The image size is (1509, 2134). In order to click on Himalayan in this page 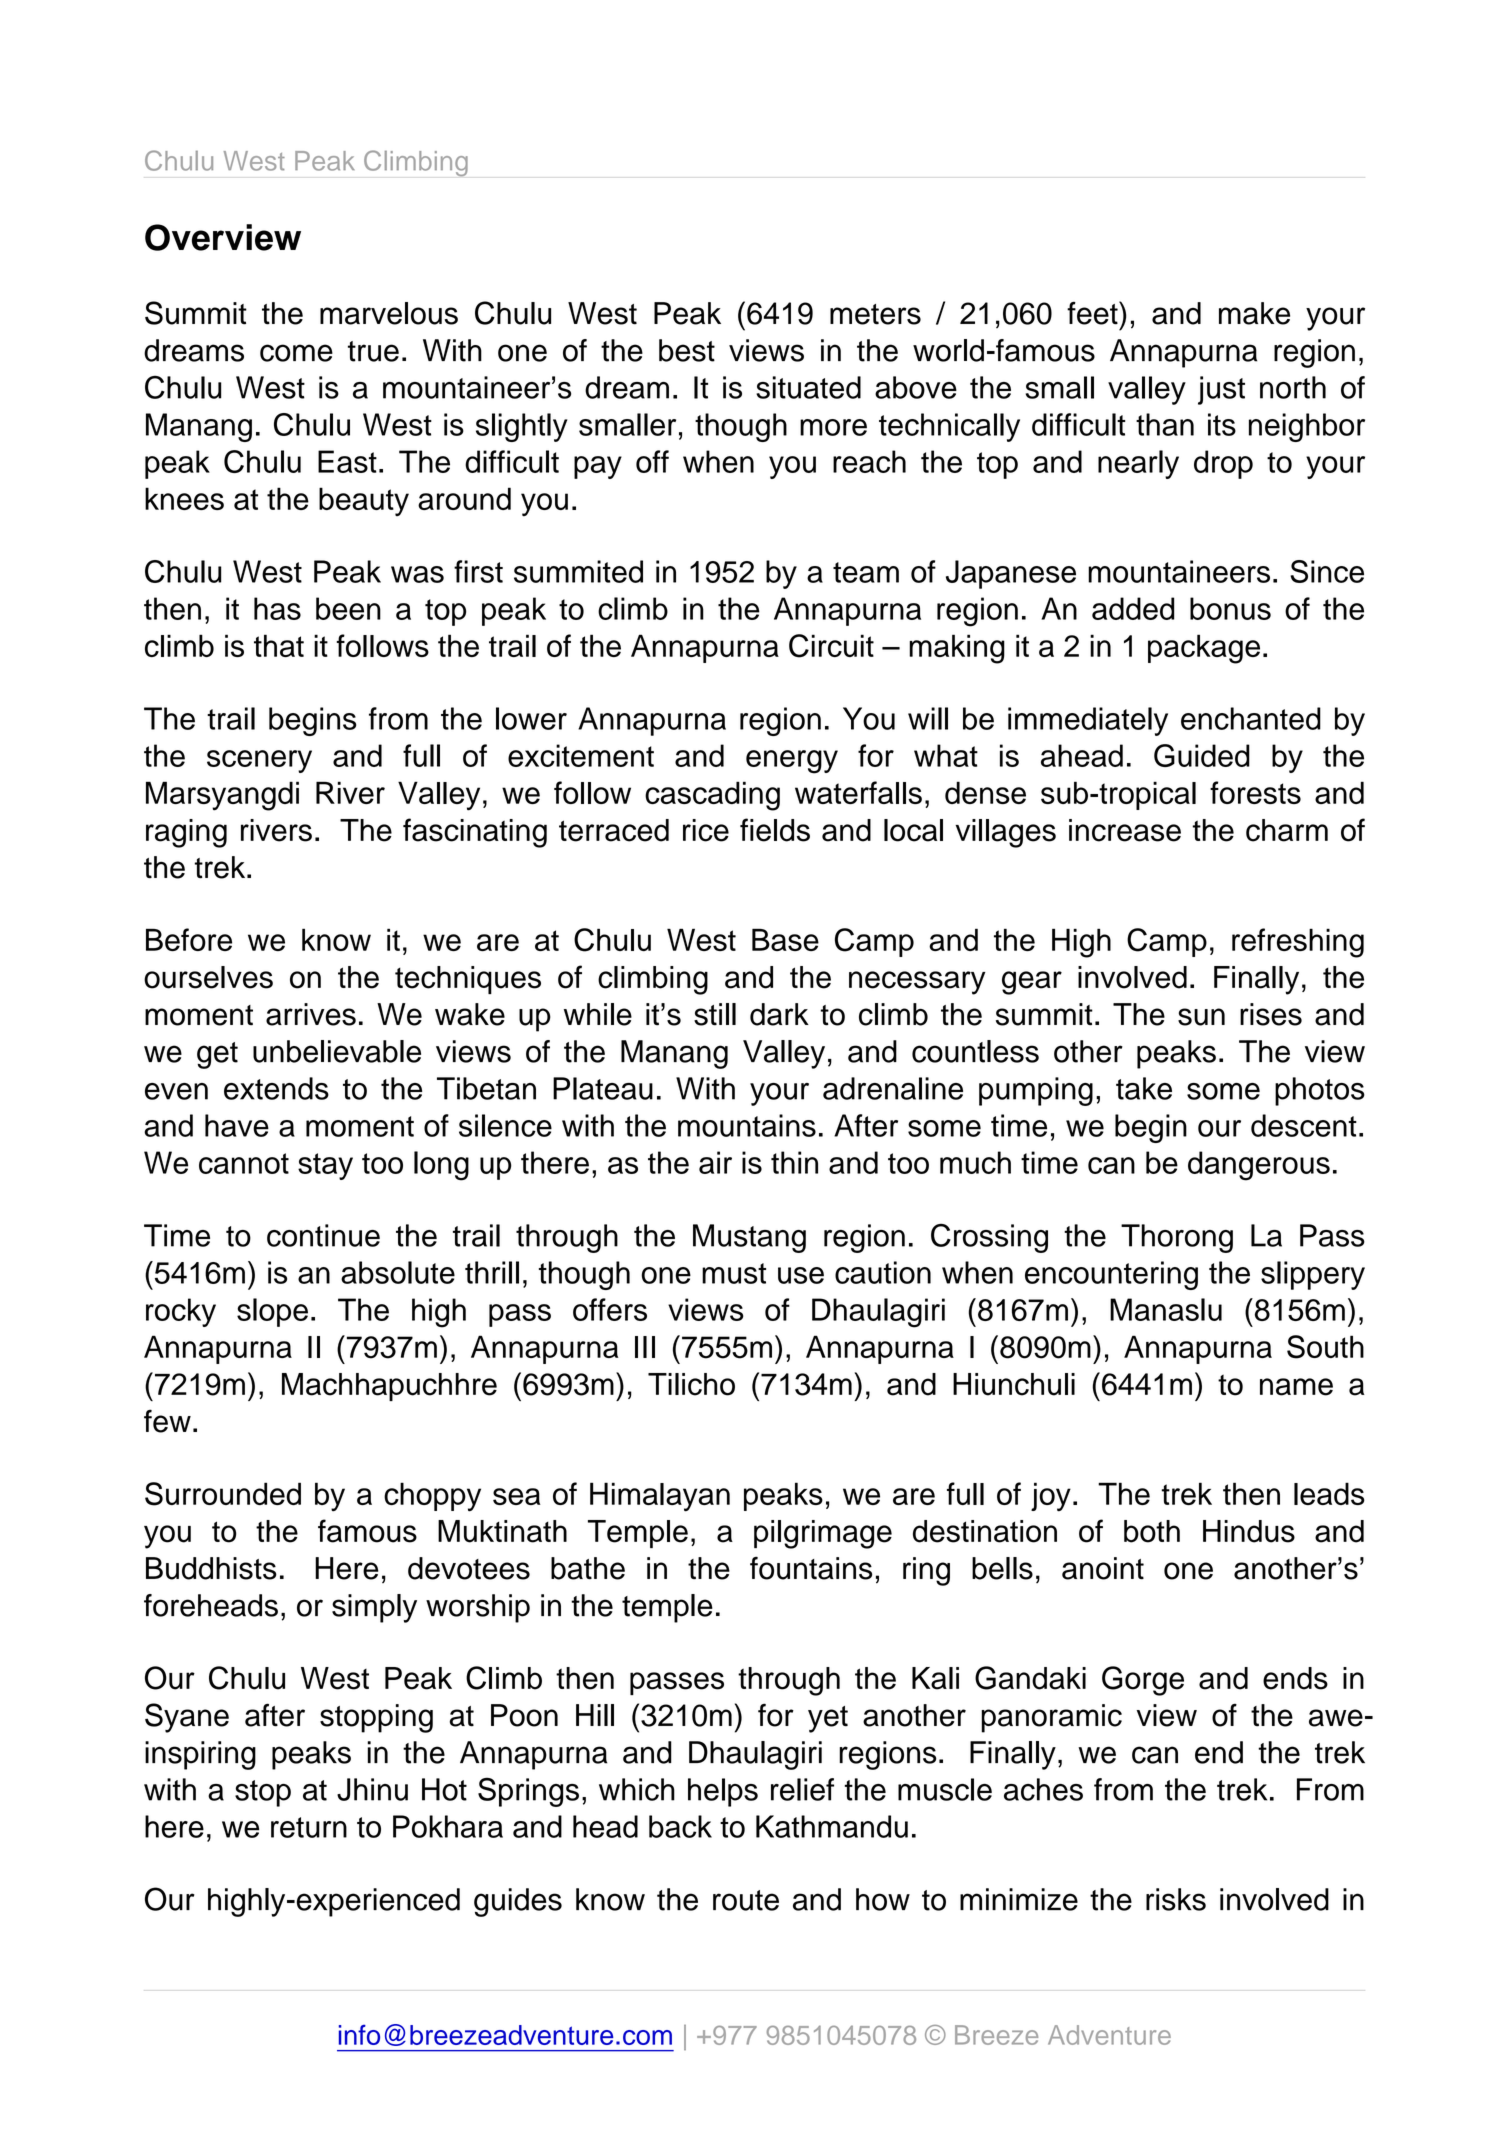, I will do `click(660, 1497)`.
